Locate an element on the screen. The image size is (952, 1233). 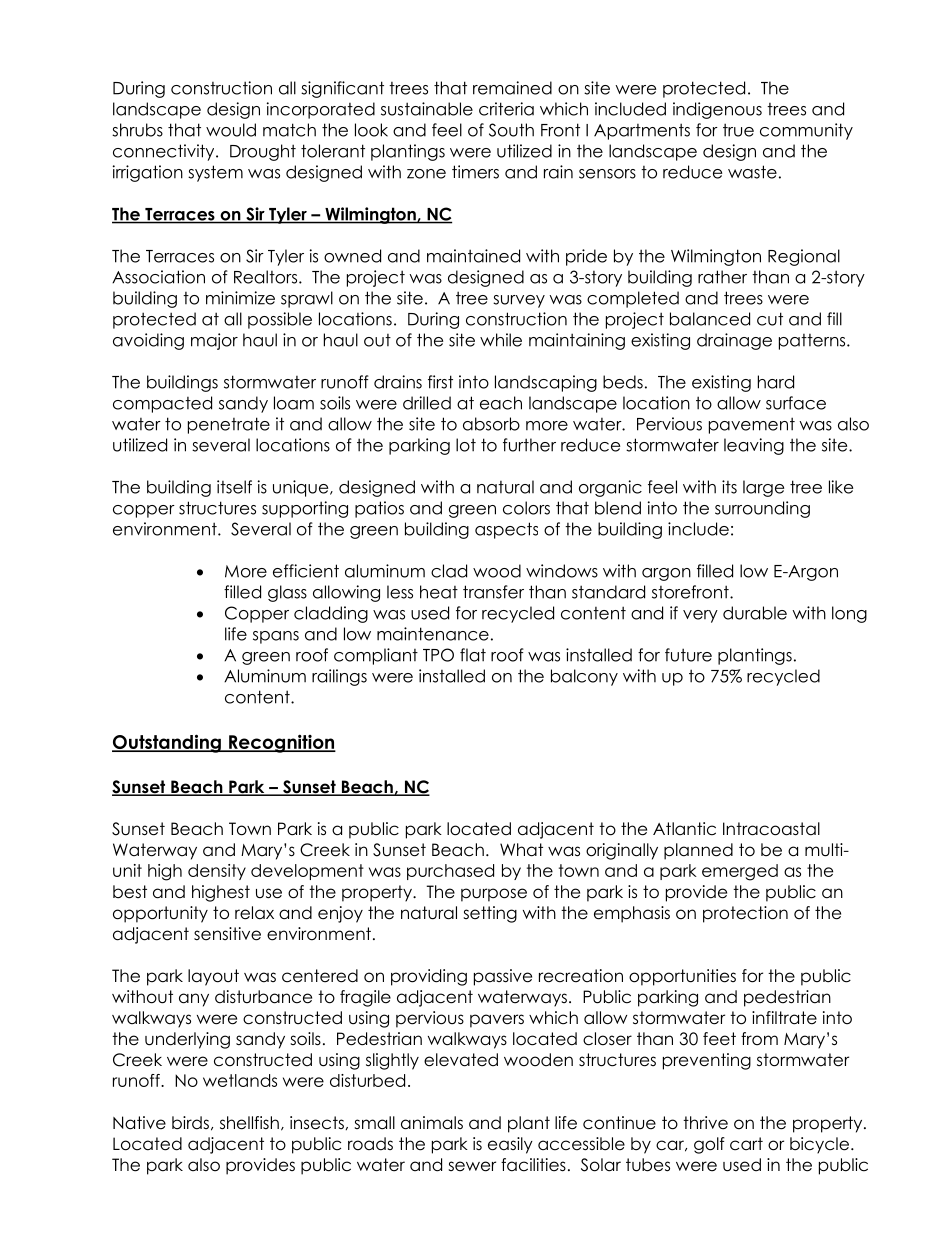
criteria is located at coordinates (506, 109).
